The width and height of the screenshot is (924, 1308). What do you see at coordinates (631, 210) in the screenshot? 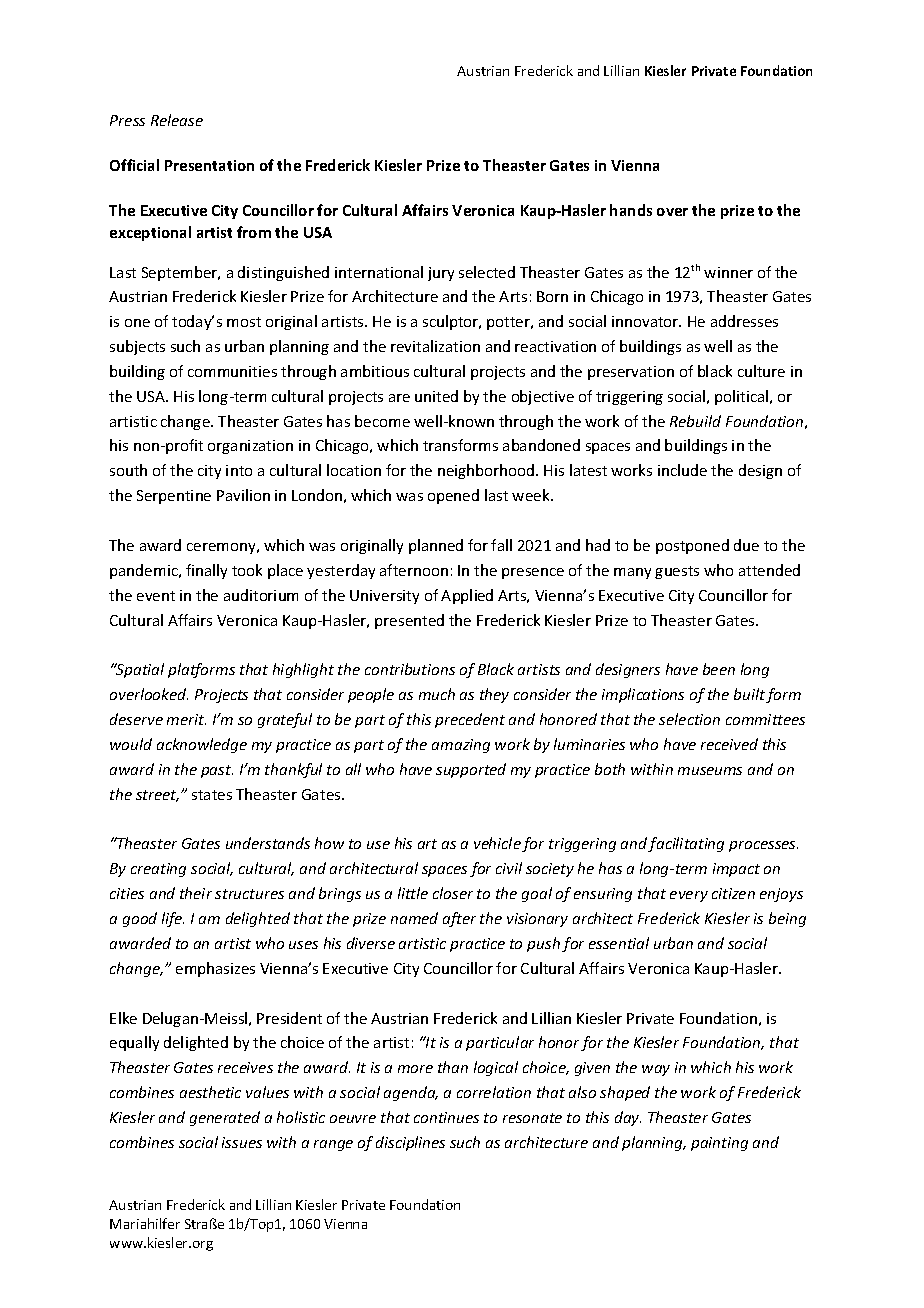
I see `hands` at bounding box center [631, 210].
